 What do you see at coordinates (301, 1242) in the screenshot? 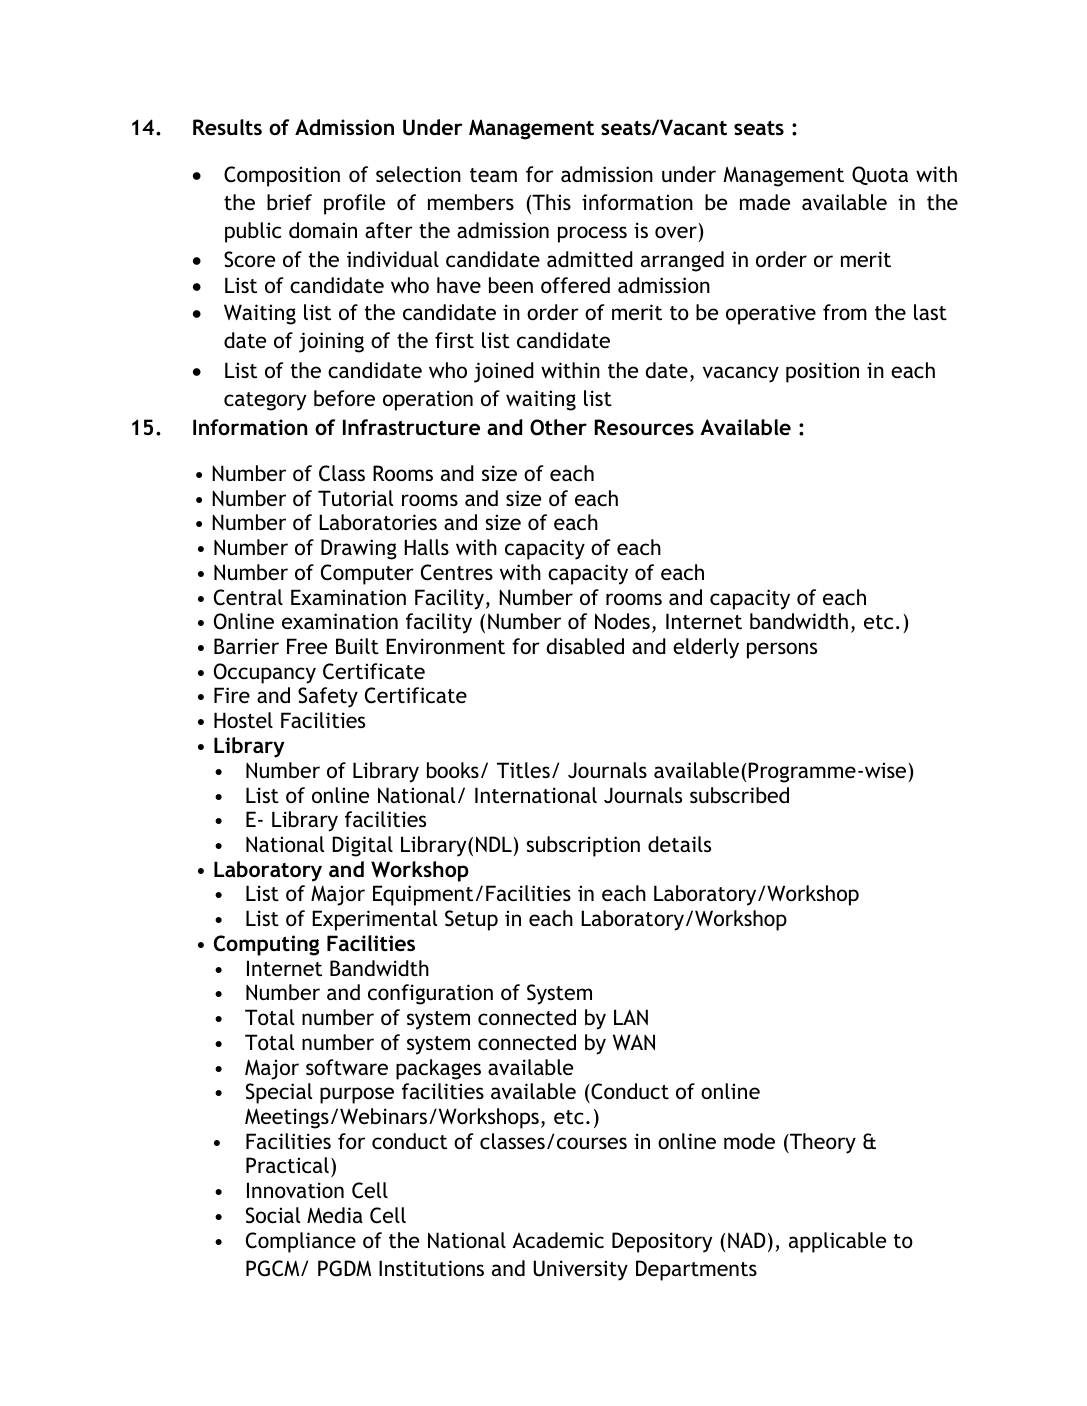
I see `Compliance` at bounding box center [301, 1242].
